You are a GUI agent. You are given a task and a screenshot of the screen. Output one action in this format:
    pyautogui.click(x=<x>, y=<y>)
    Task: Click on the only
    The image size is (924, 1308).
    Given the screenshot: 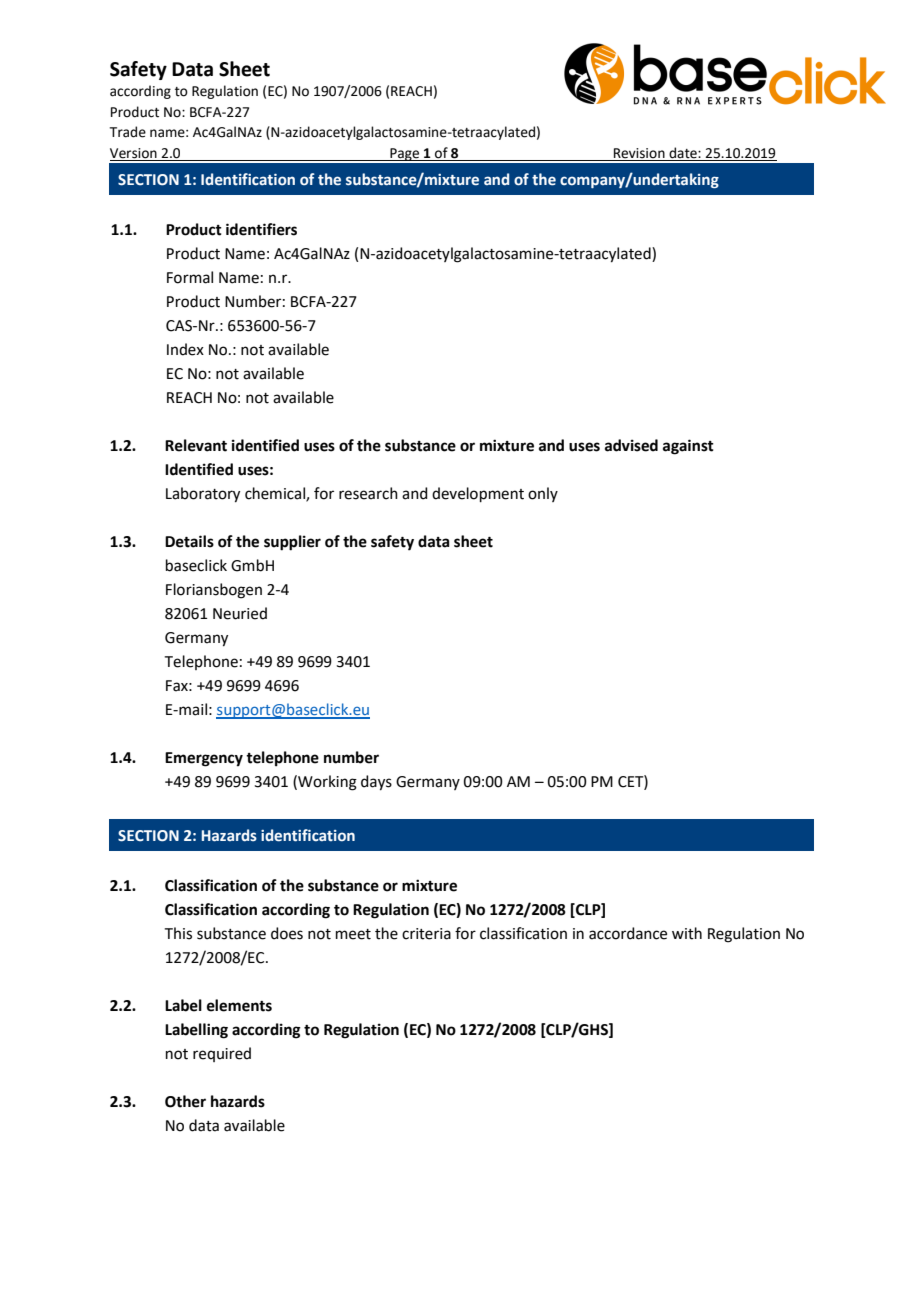 What is the action you would take?
    pyautogui.click(x=543, y=494)
